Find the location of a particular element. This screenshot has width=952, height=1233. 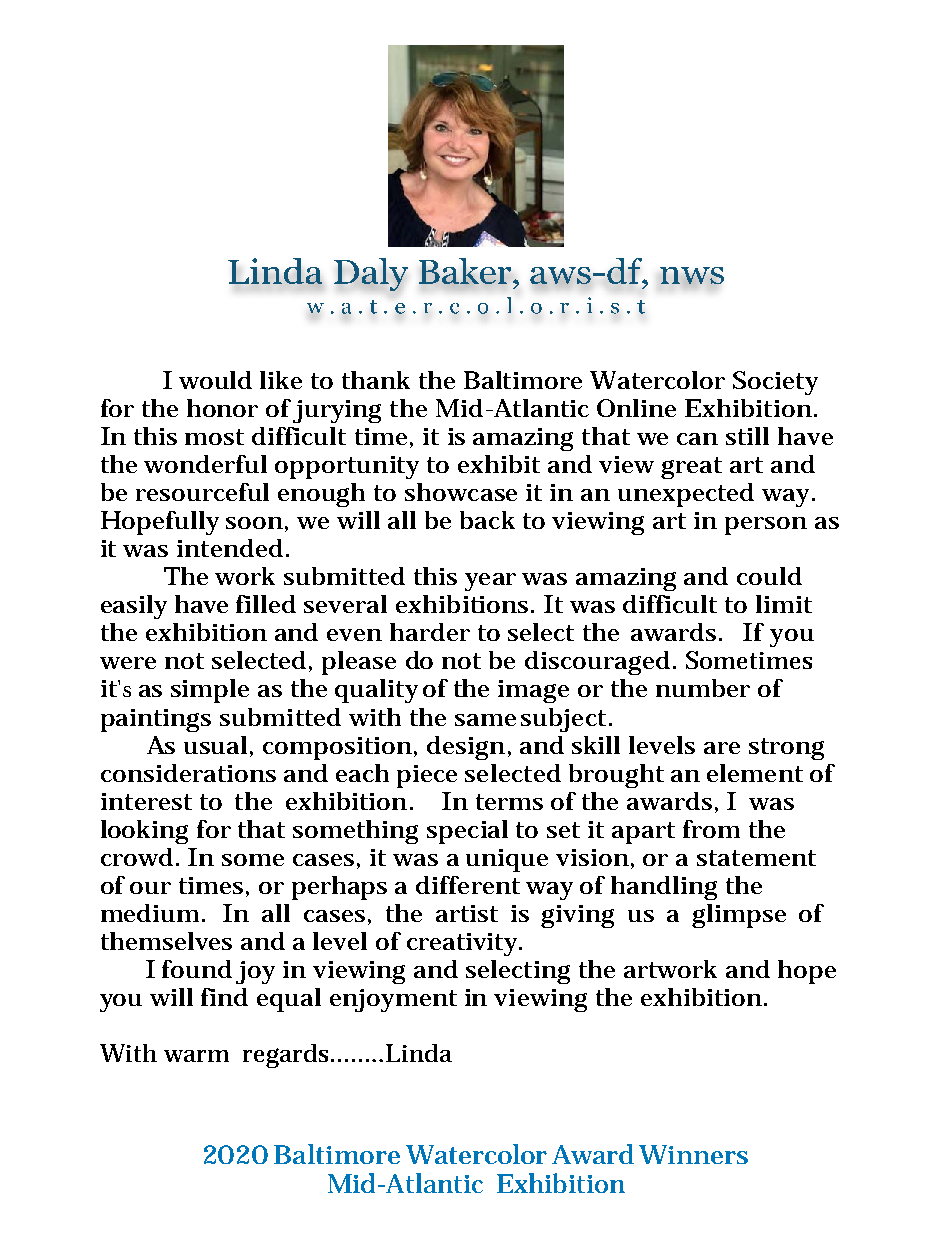

back is located at coordinates (487, 520).
